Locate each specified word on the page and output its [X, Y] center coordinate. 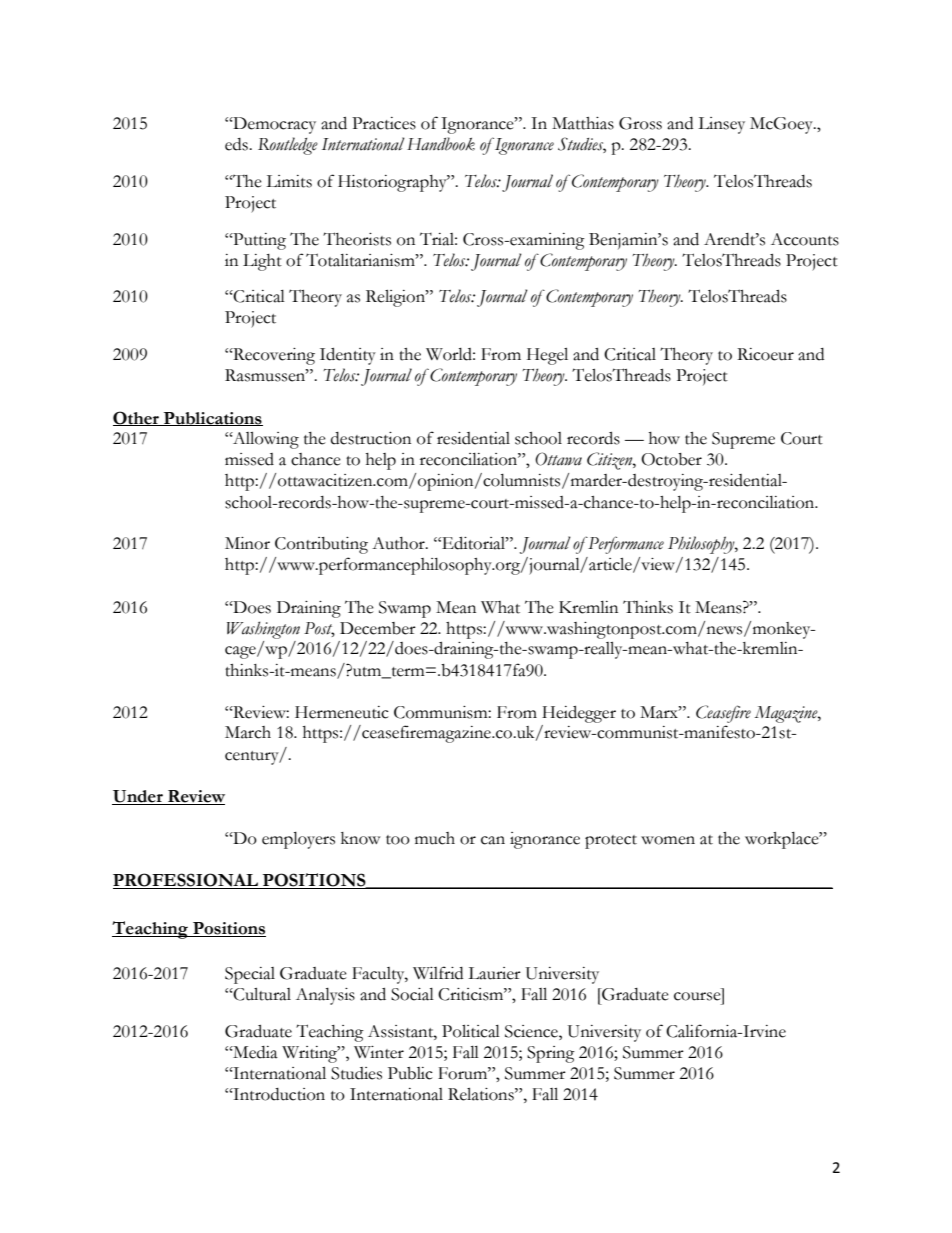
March [248, 732]
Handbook [441, 144]
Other [137, 418]
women [668, 840]
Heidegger [579, 714]
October [671, 459]
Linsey [721, 125]
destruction [371, 438]
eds [237, 144]
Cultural [261, 994]
